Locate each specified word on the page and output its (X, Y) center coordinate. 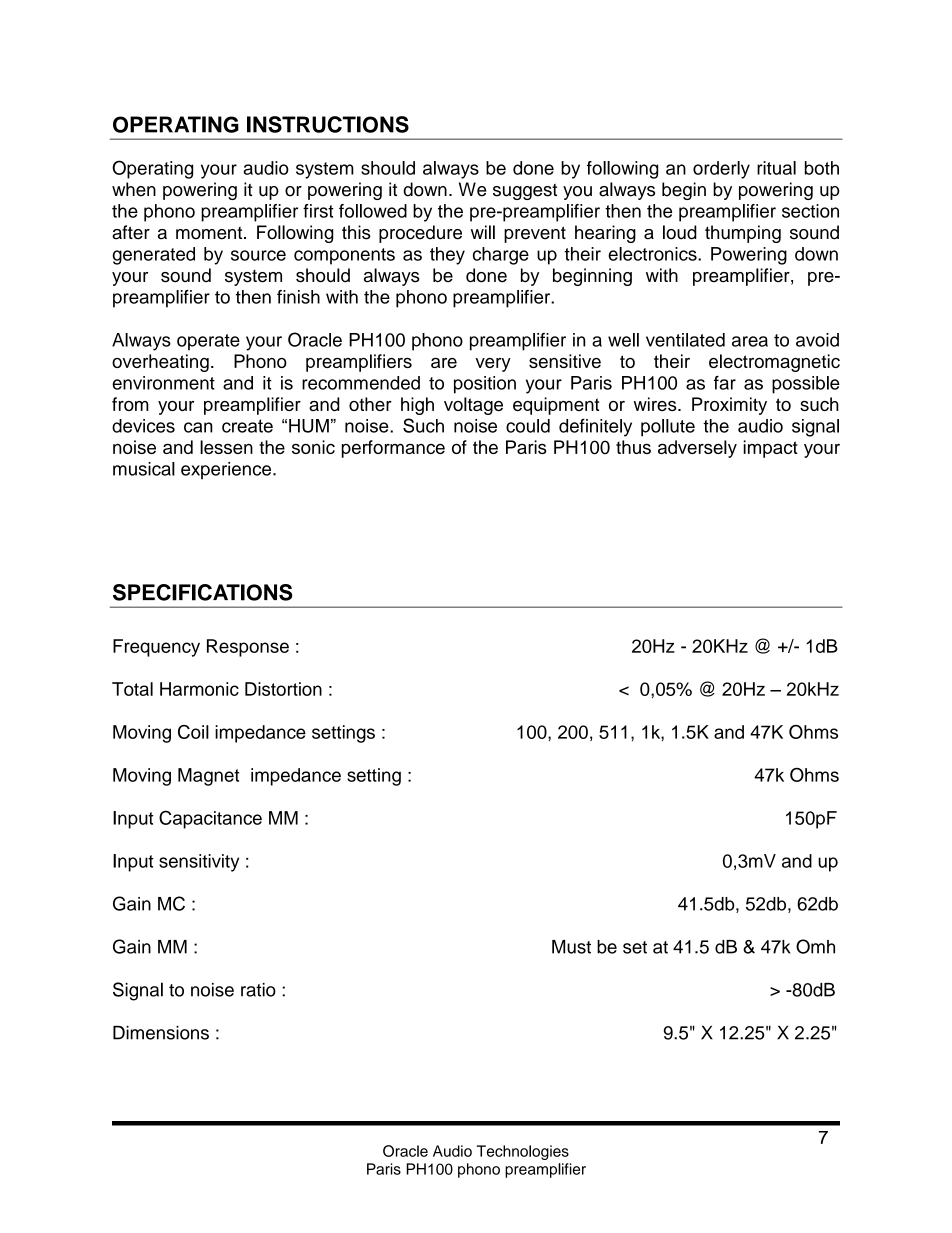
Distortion (283, 689)
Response (248, 648)
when (134, 189)
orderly (721, 170)
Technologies (523, 1152)
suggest (525, 192)
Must (571, 947)
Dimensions (161, 1033)
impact (770, 449)
